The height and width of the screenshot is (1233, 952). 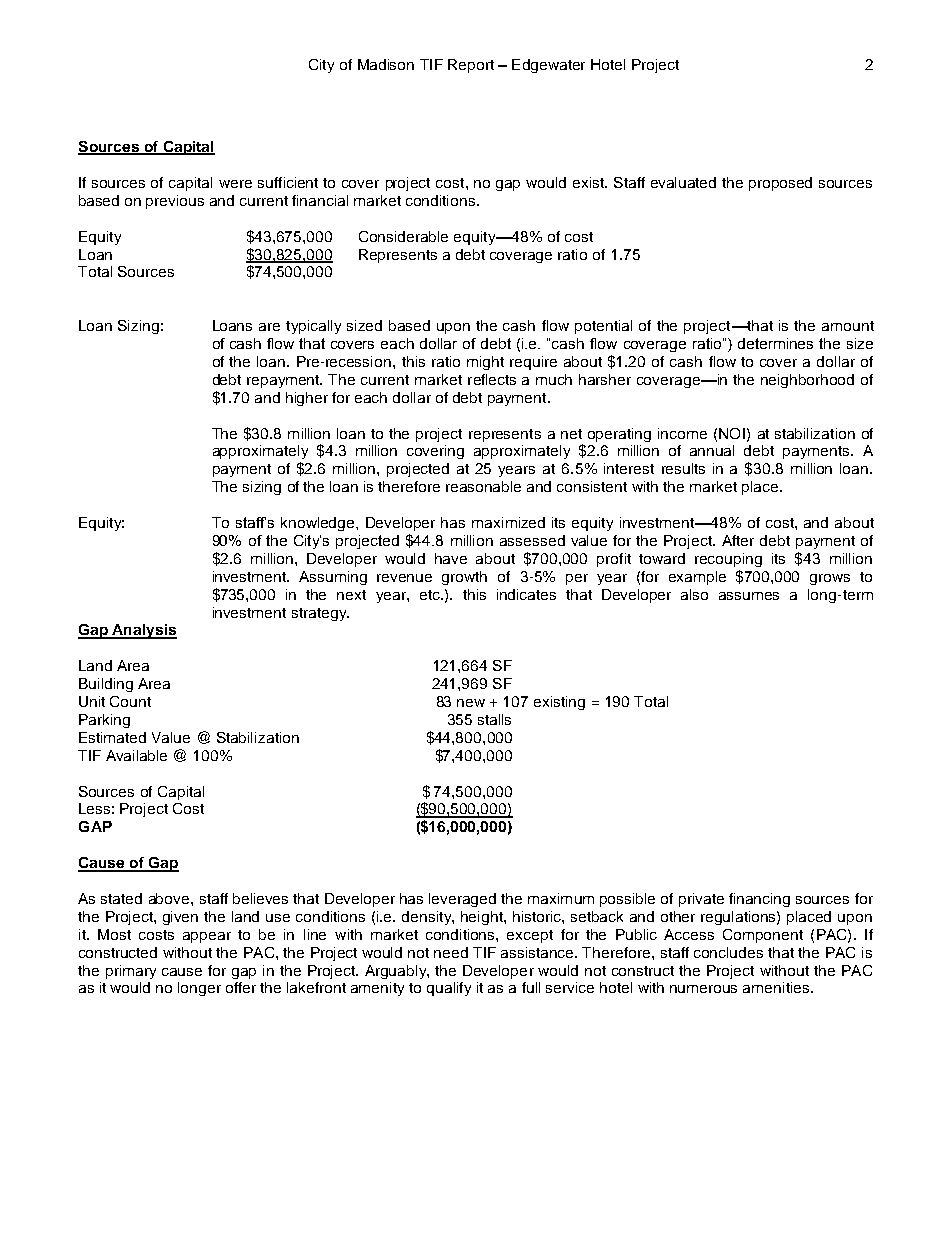 What do you see at coordinates (738, 540) in the screenshot?
I see `After` at bounding box center [738, 540].
